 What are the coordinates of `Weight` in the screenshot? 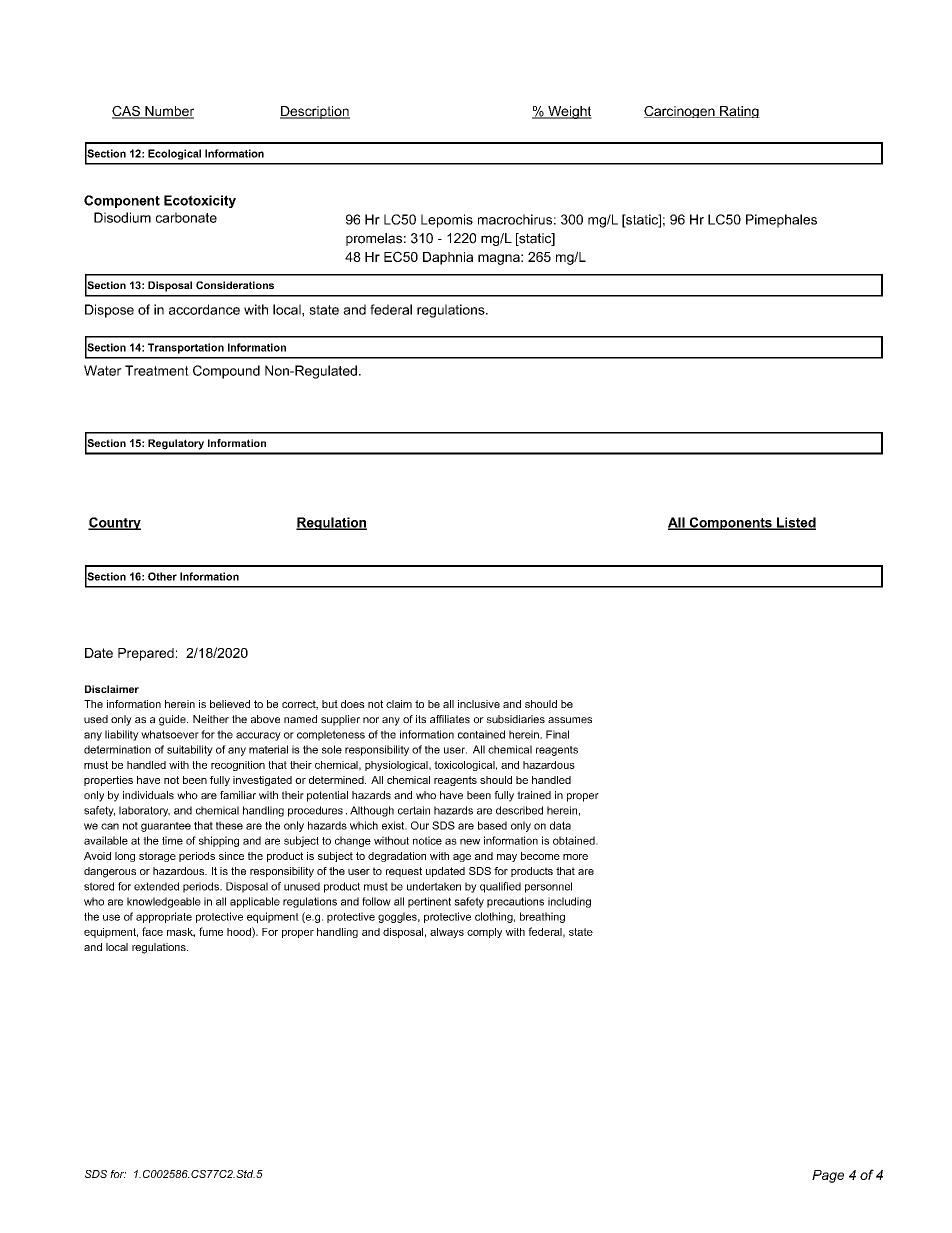 It's located at (569, 112).
